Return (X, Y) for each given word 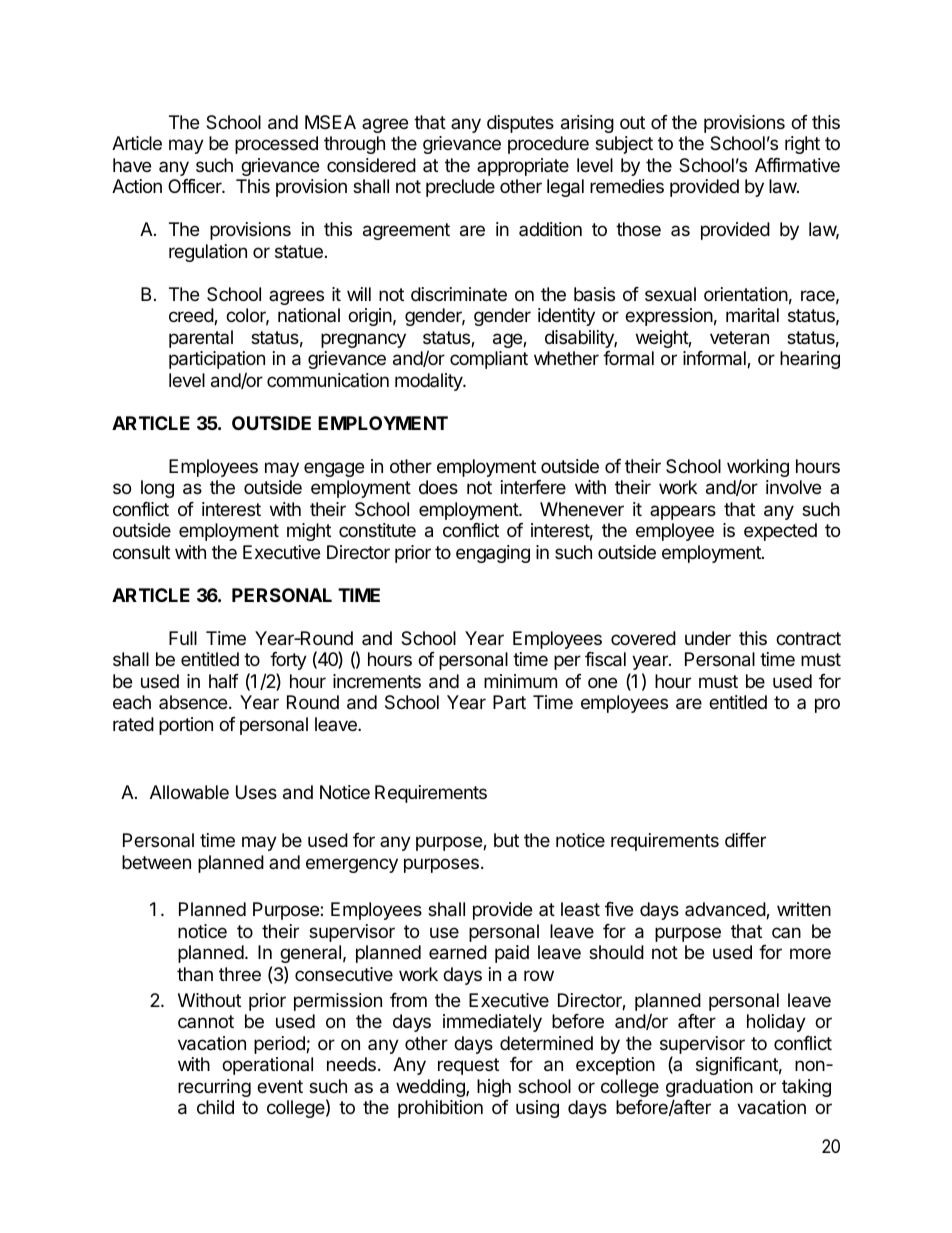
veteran (739, 337)
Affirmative (797, 165)
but (506, 840)
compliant (489, 360)
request (468, 1066)
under (708, 638)
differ (745, 840)
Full (183, 638)
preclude (460, 188)
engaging (493, 554)
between (156, 862)
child (215, 1107)
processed (276, 145)
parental (201, 339)
